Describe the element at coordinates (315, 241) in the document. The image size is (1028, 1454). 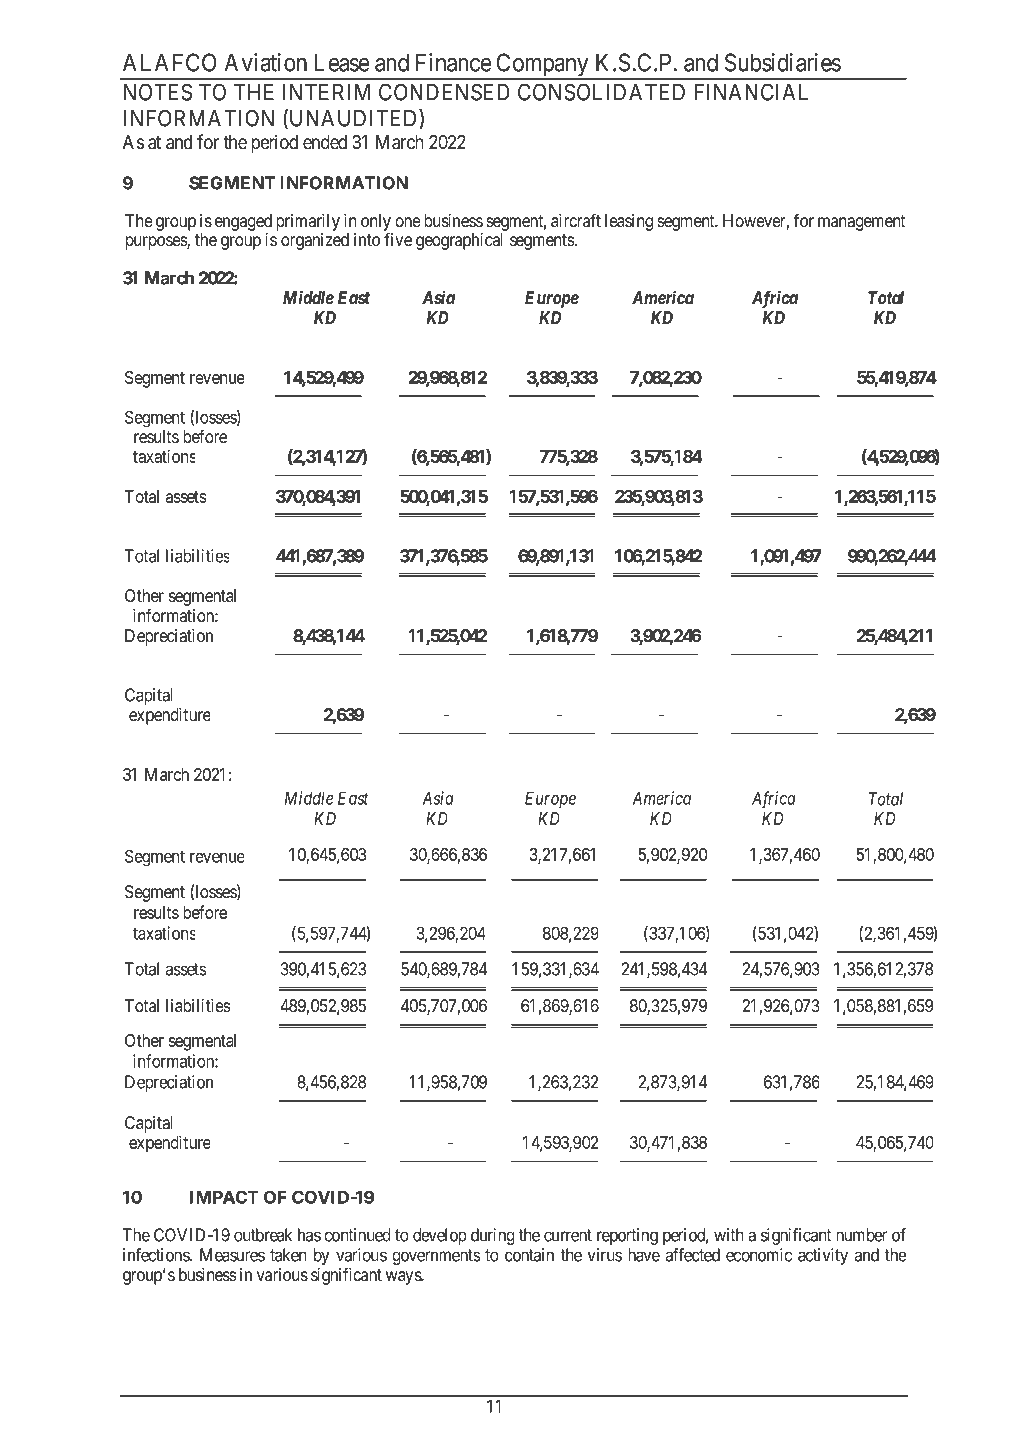
I see `organized` at that location.
